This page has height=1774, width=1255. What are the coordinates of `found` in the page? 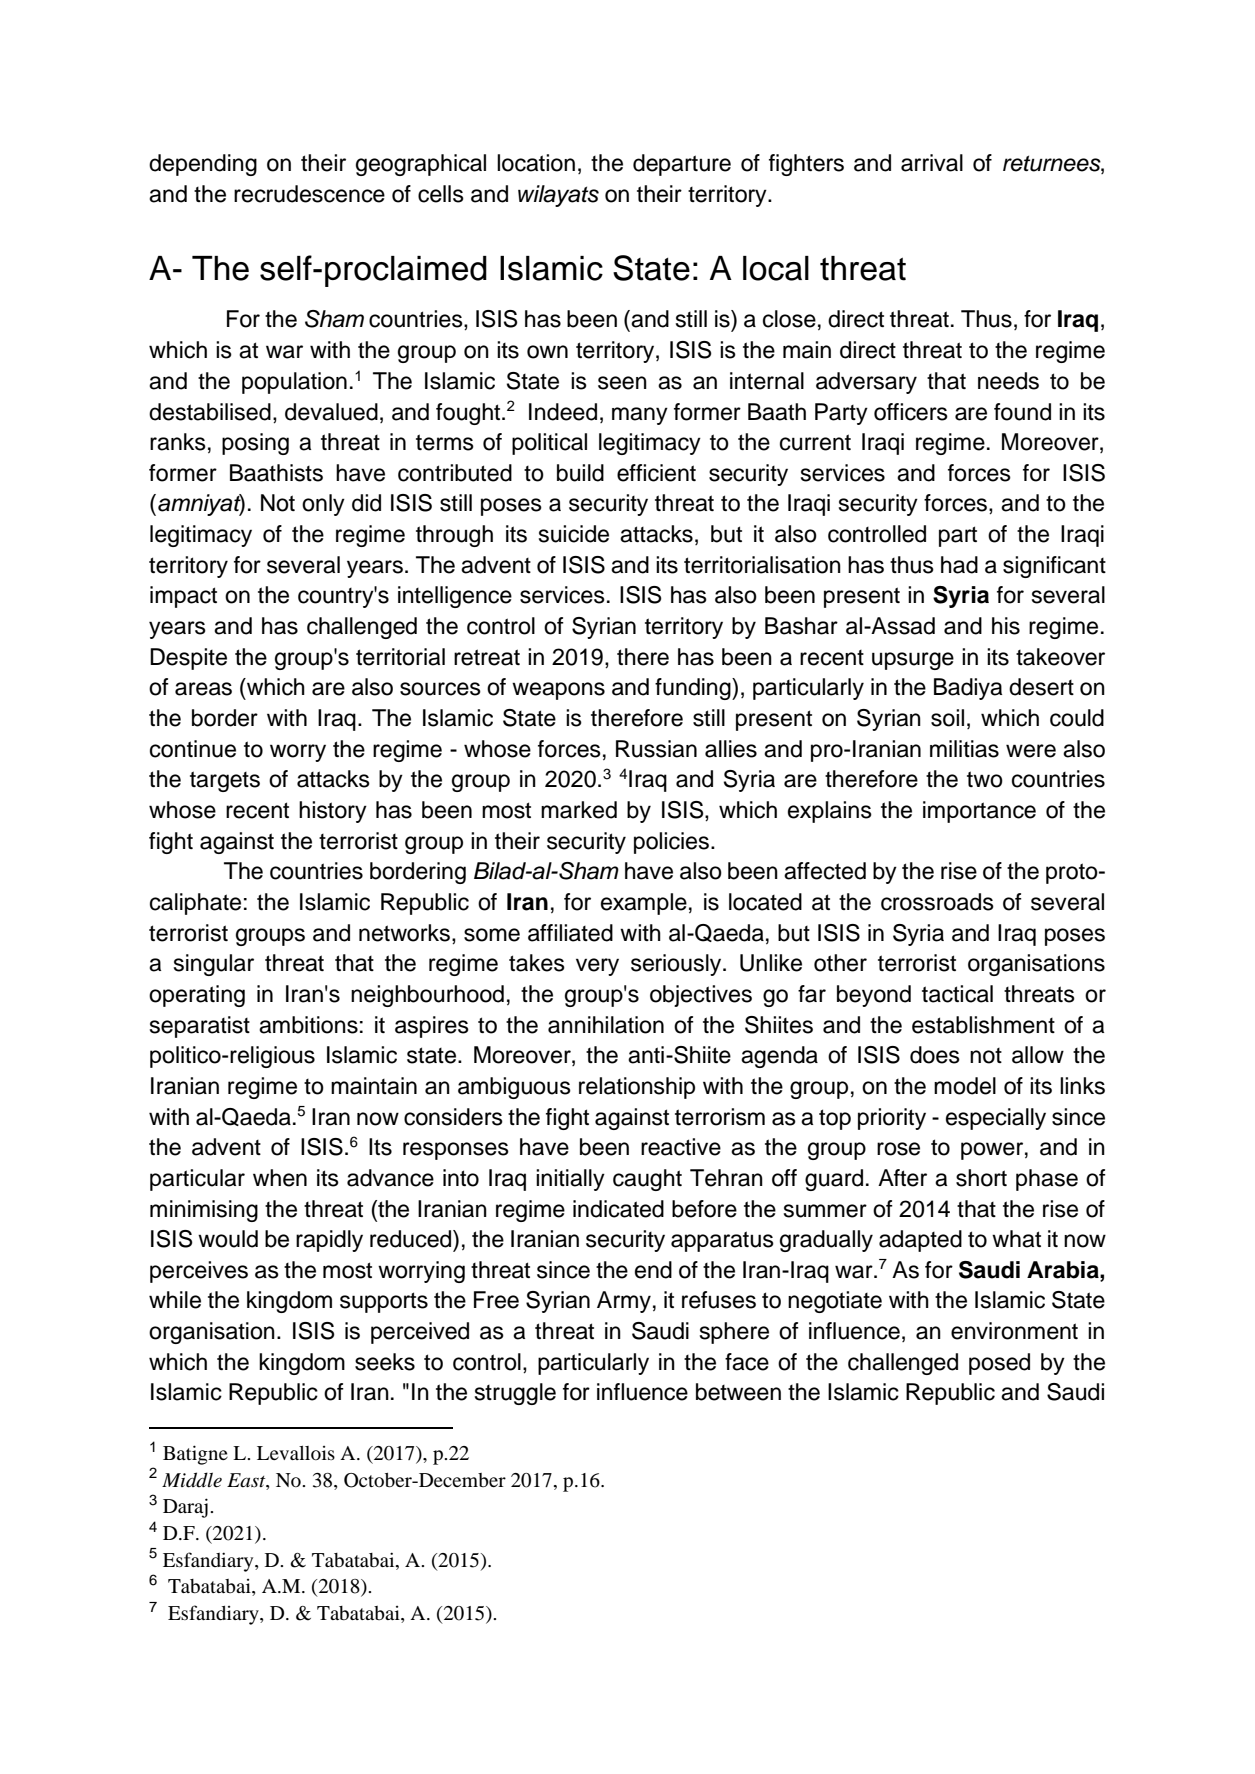 It's located at (1022, 412).
